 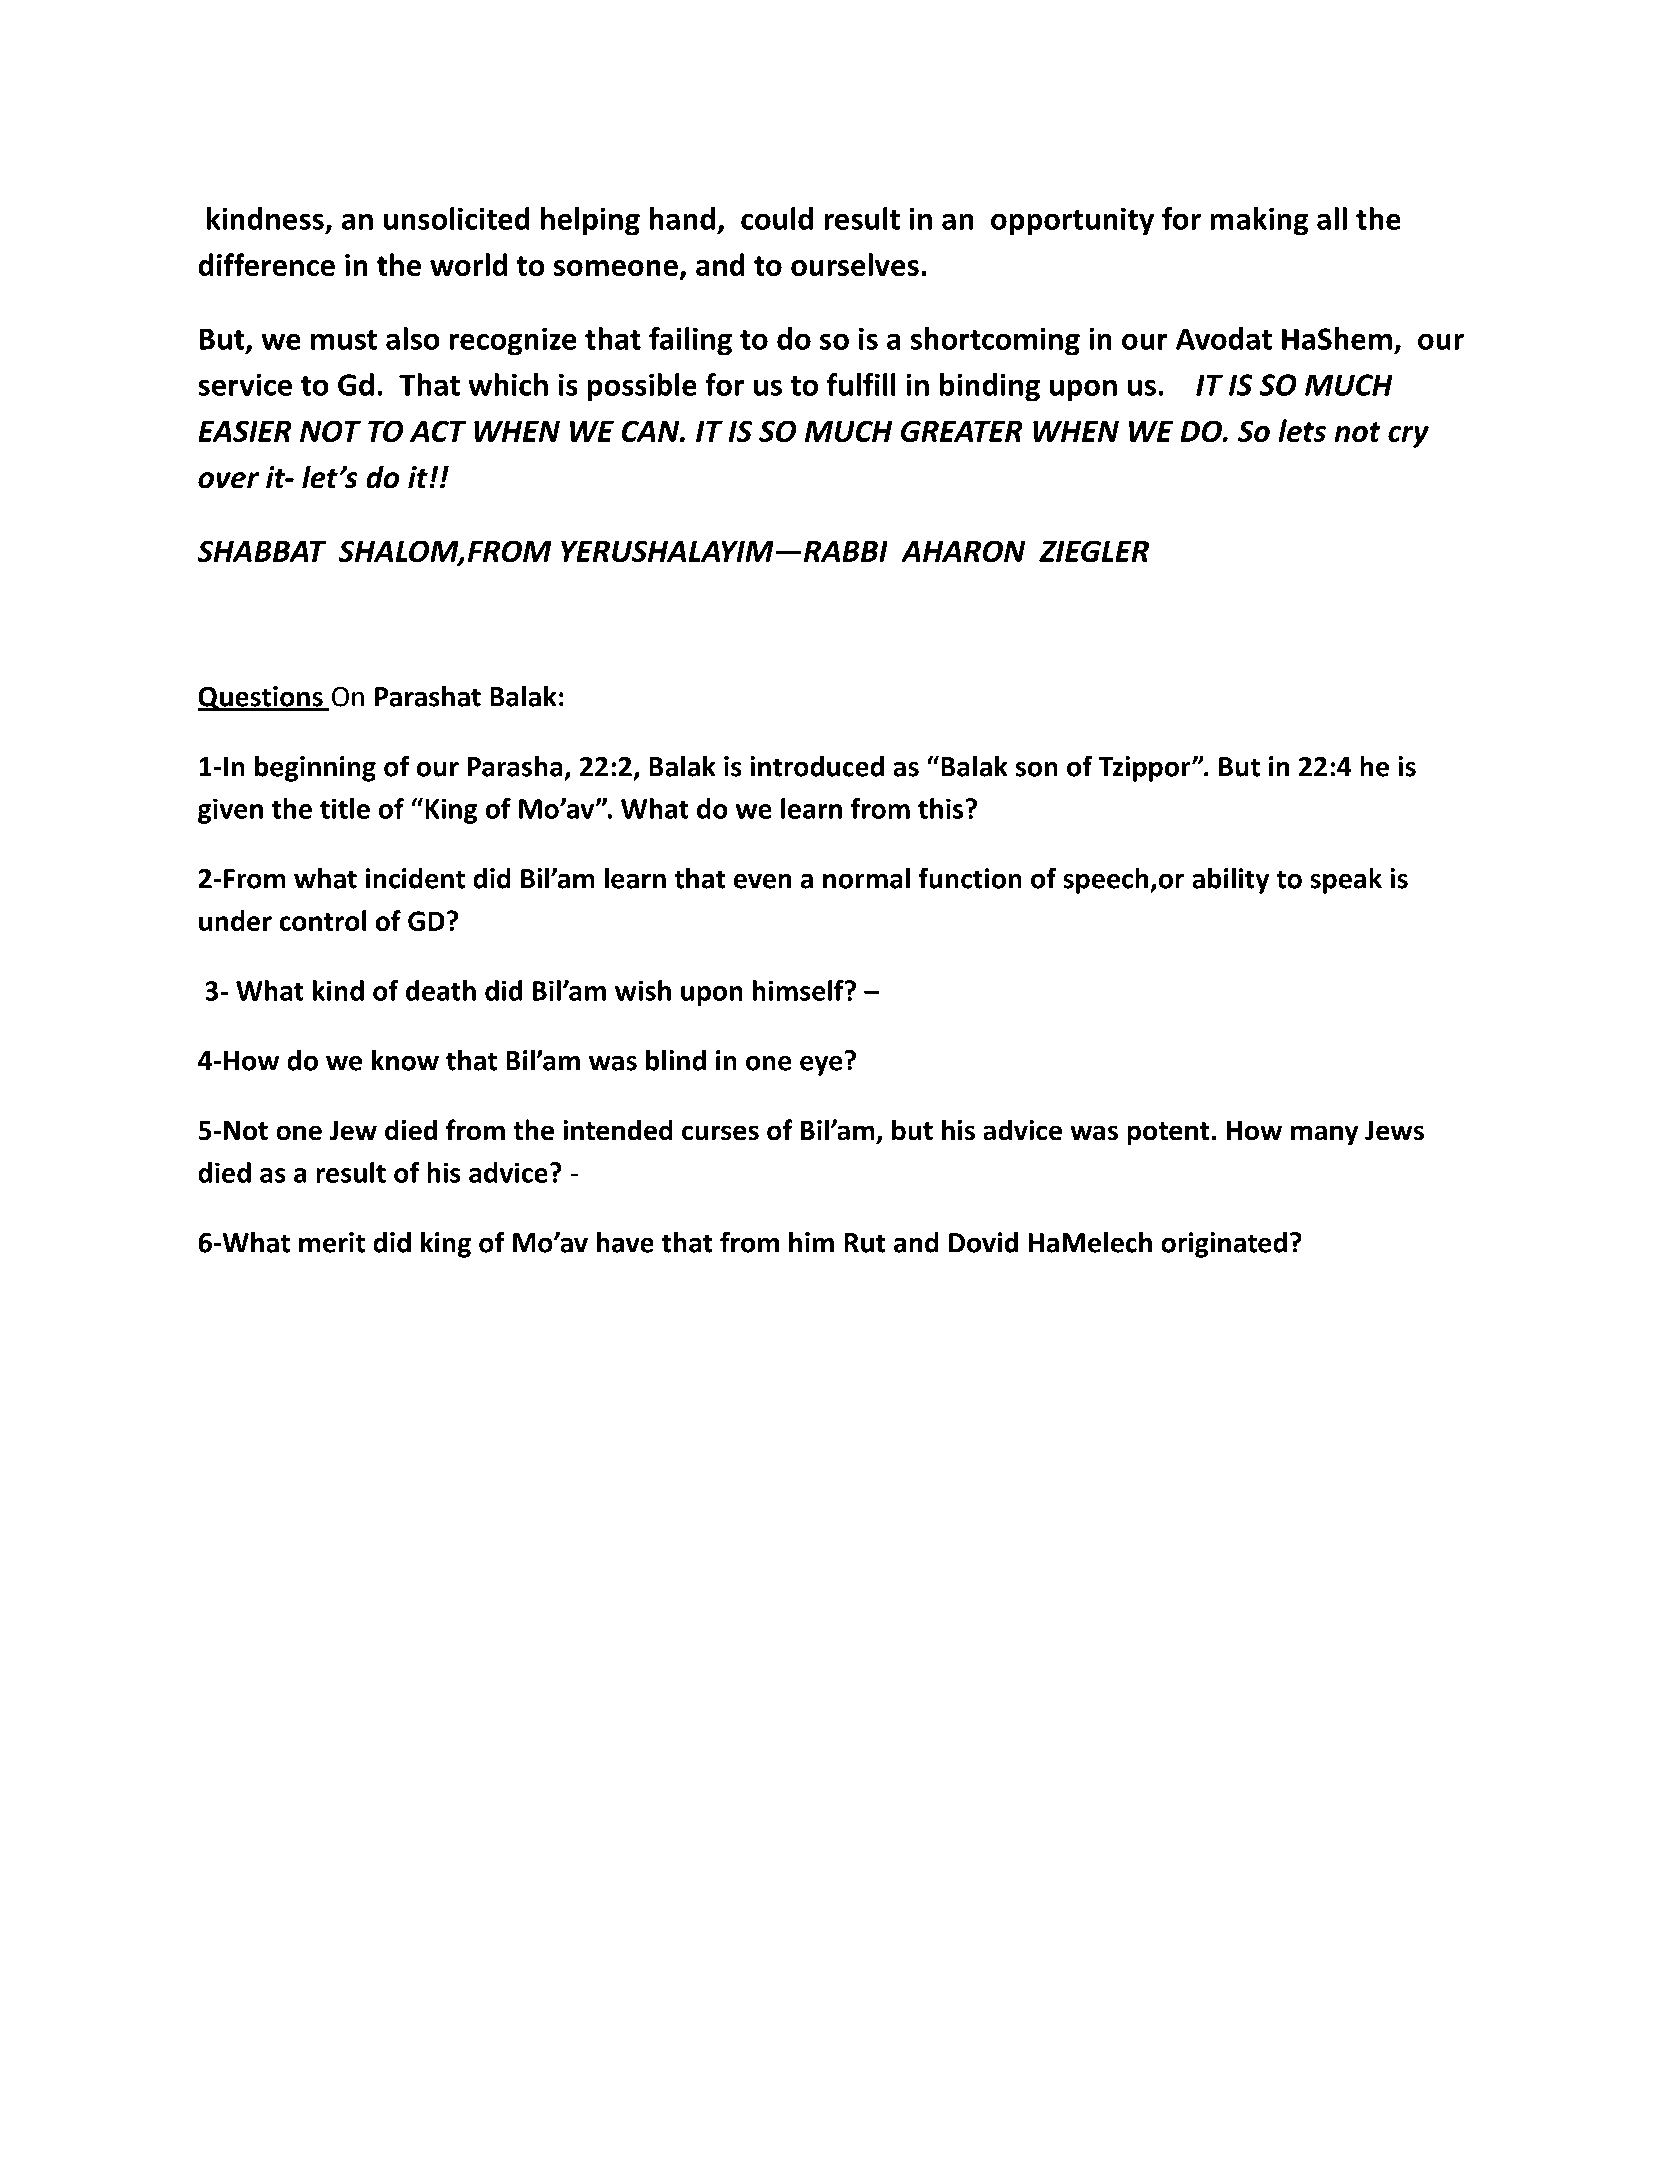 I want to click on introduced, so click(x=817, y=766).
